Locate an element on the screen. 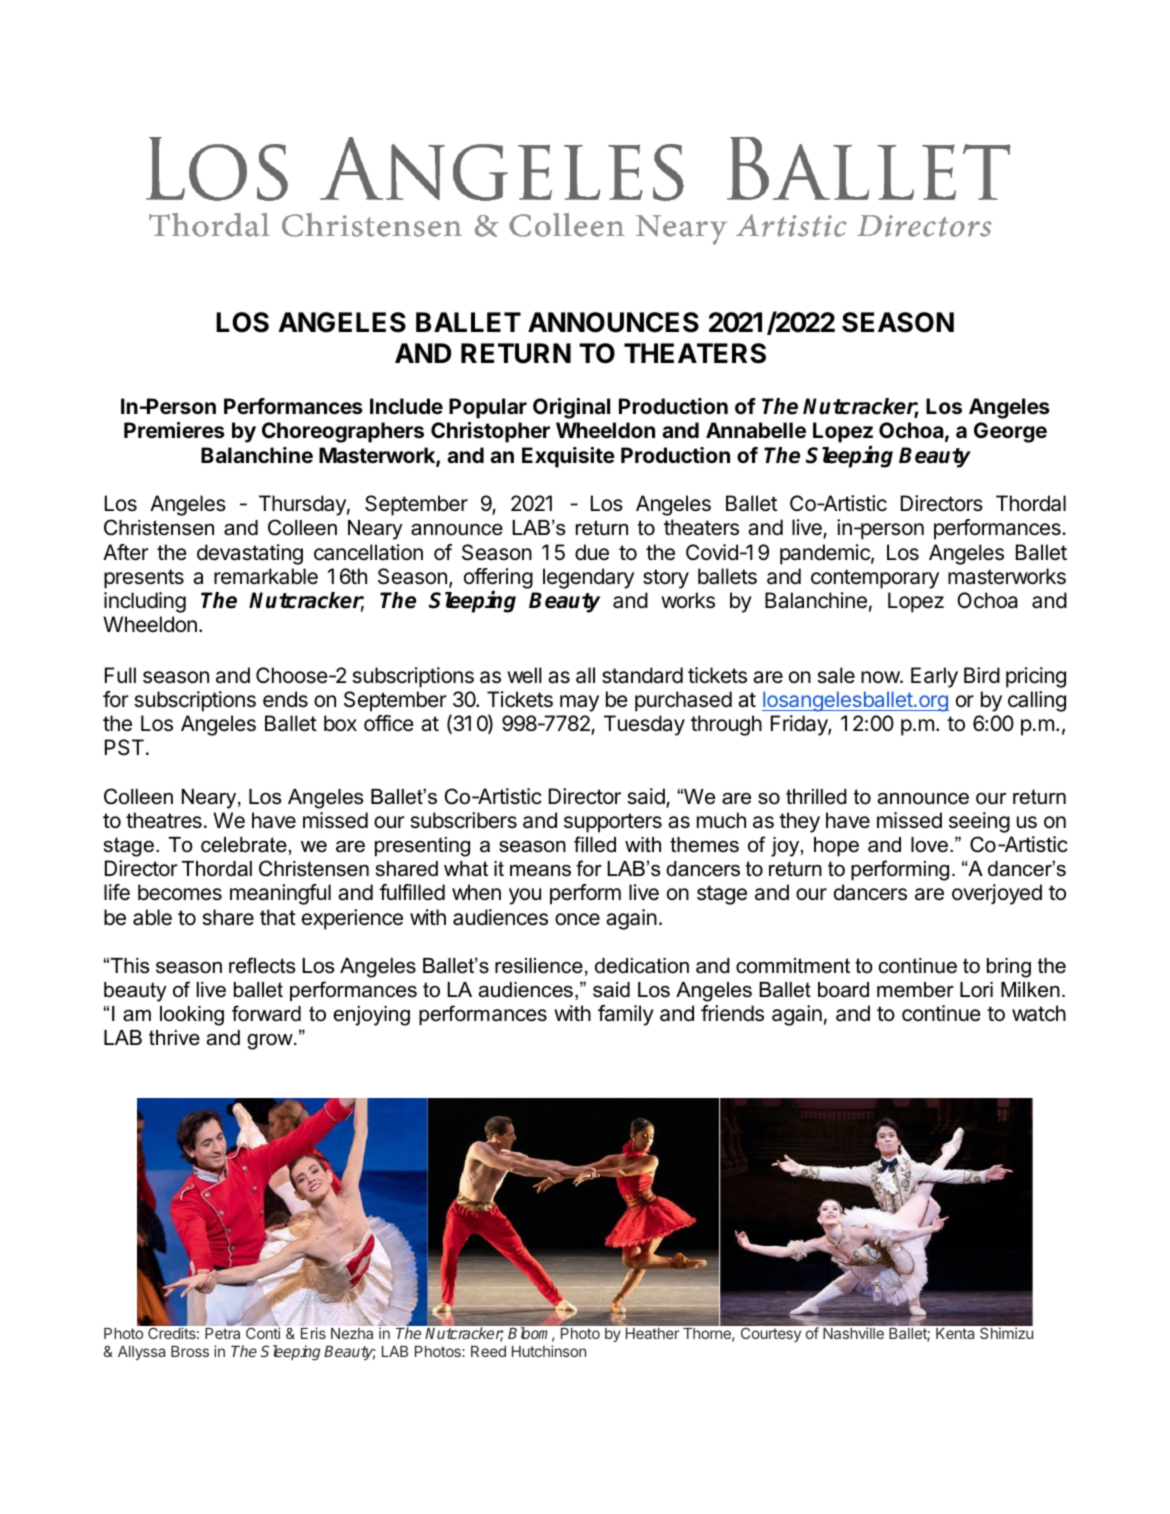  Early is located at coordinates (934, 677).
